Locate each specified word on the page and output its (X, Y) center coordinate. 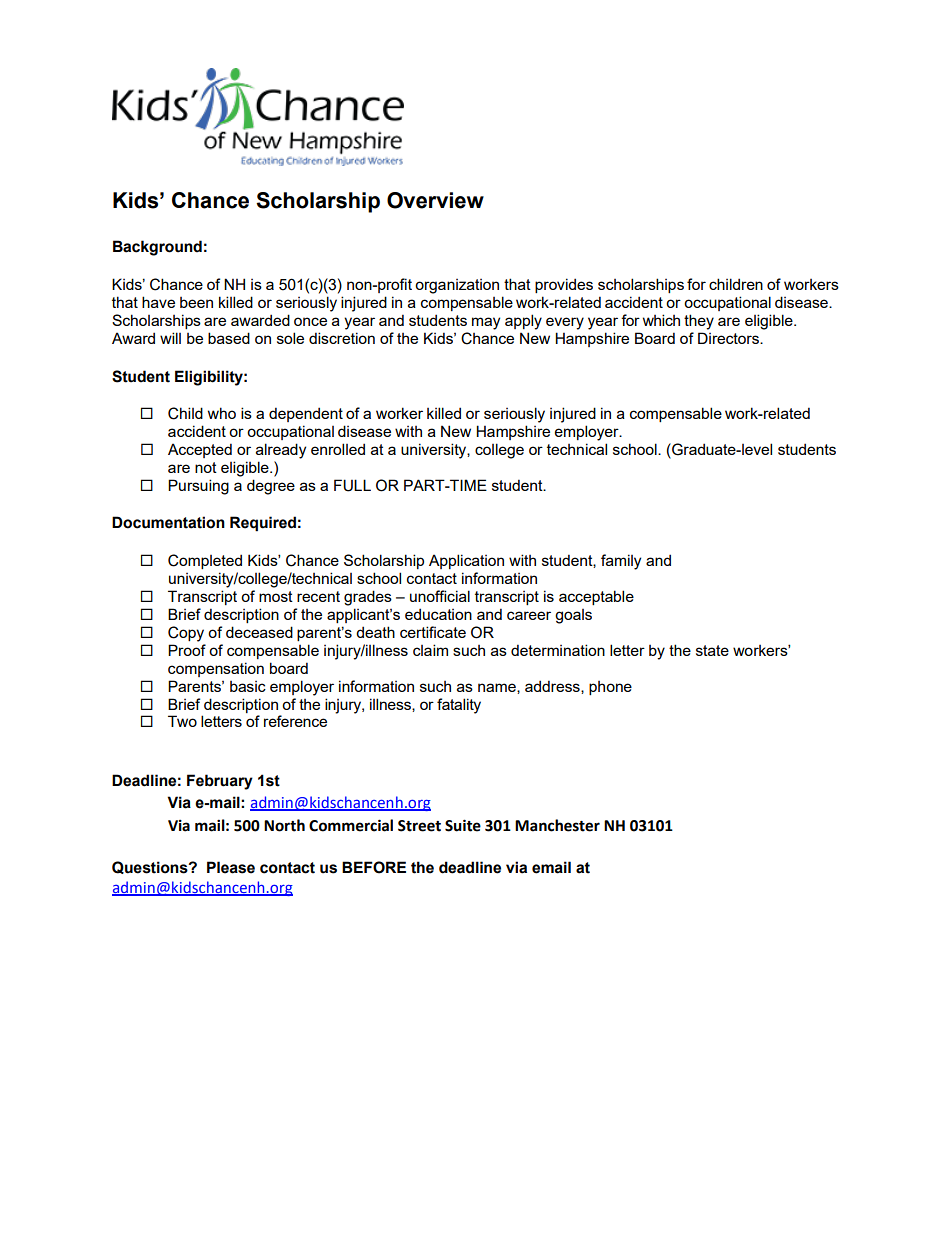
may (486, 323)
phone (610, 688)
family (621, 562)
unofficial (440, 596)
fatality (459, 706)
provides (564, 285)
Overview (435, 200)
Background (157, 248)
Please (231, 867)
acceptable (596, 597)
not (206, 467)
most (276, 596)
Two (182, 721)
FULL (352, 485)
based (229, 338)
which (661, 320)
